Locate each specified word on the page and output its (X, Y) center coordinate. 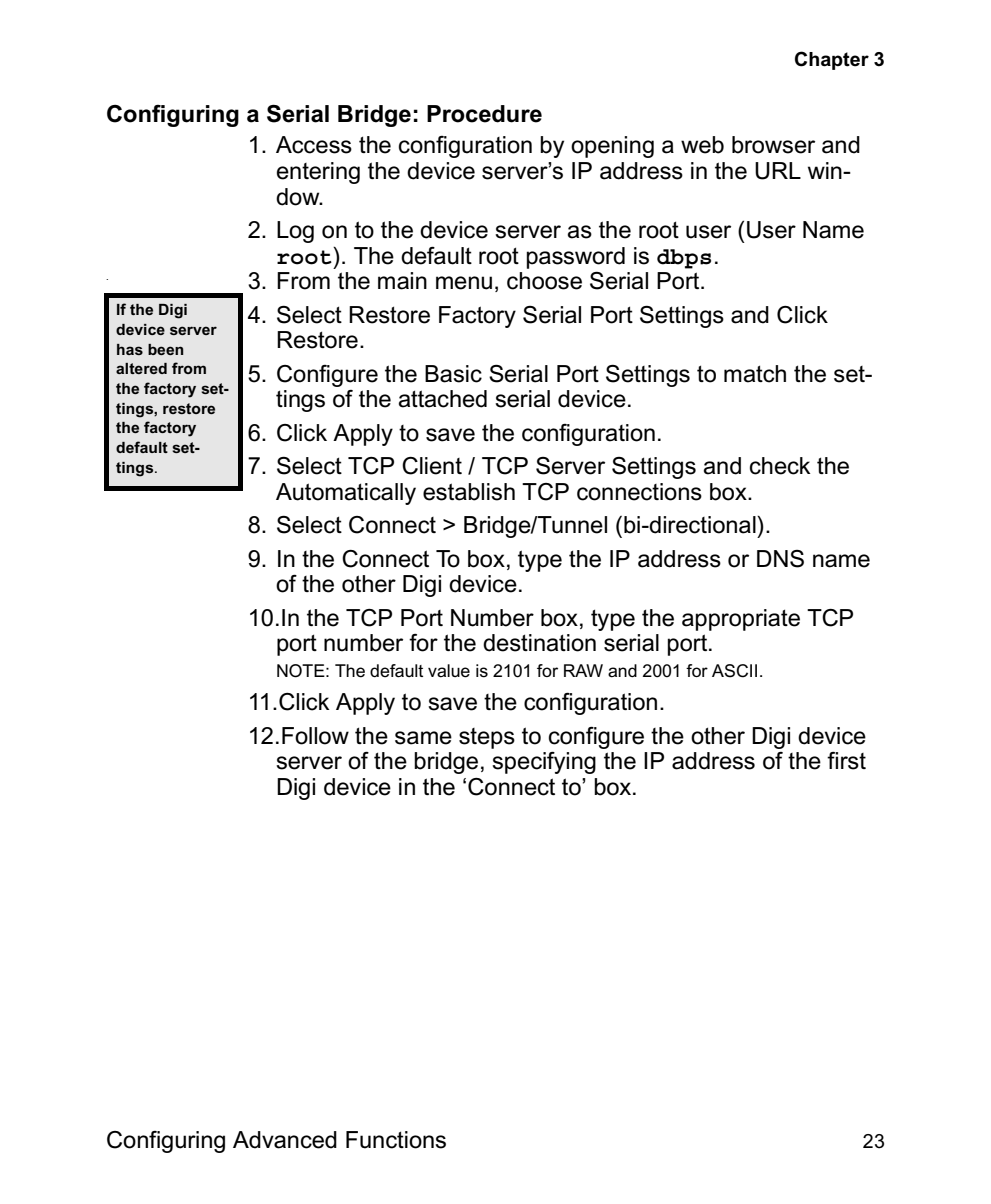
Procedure (484, 114)
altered (141, 368)
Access (314, 145)
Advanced (285, 1140)
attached (443, 399)
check (780, 466)
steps (487, 738)
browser (773, 145)
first (846, 761)
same (423, 738)
